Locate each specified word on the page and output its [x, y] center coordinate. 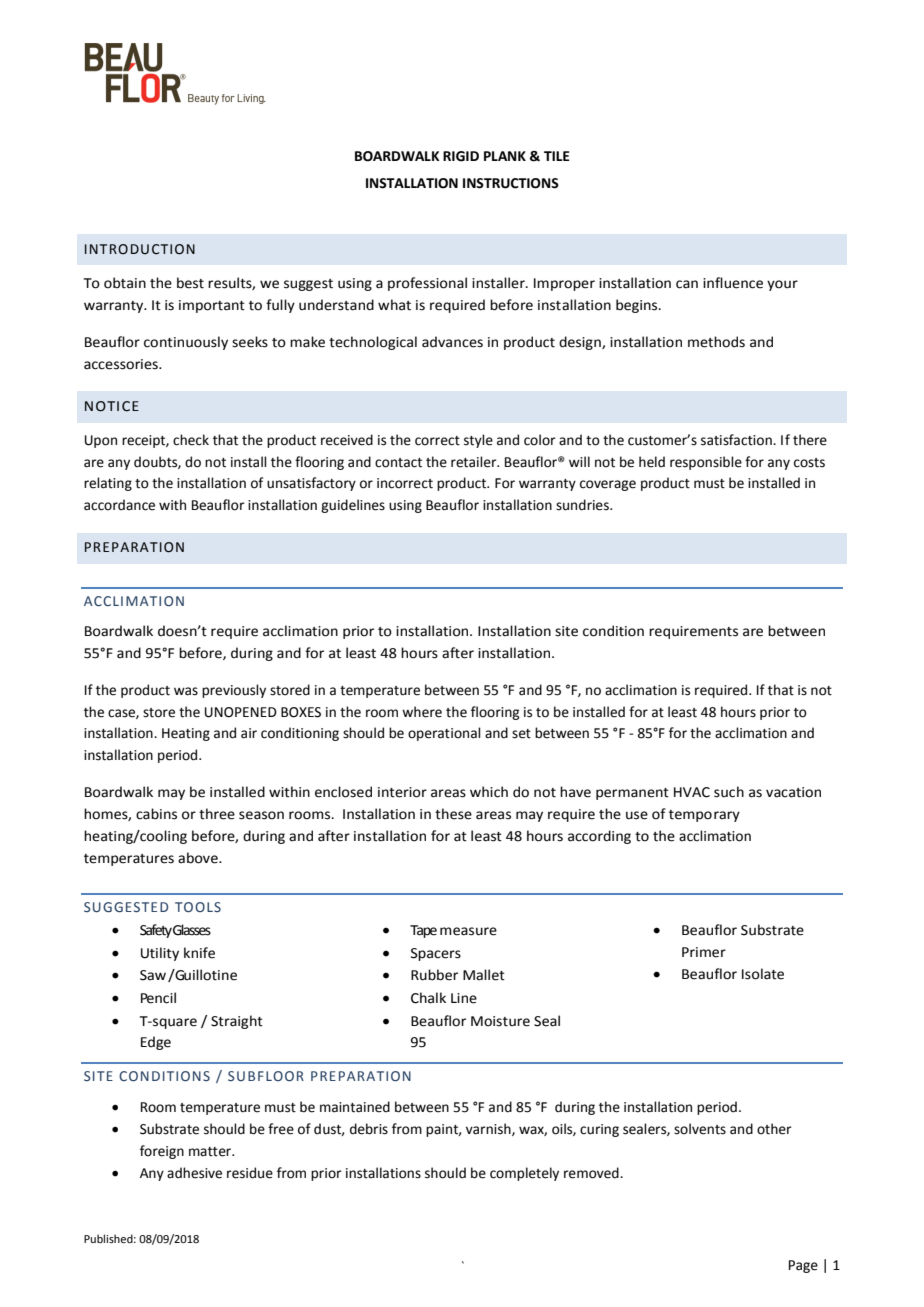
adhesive [194, 1173]
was [186, 691]
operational [444, 734]
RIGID [461, 156]
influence [733, 283]
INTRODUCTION [140, 249]
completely [524, 1174]
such [729, 792]
